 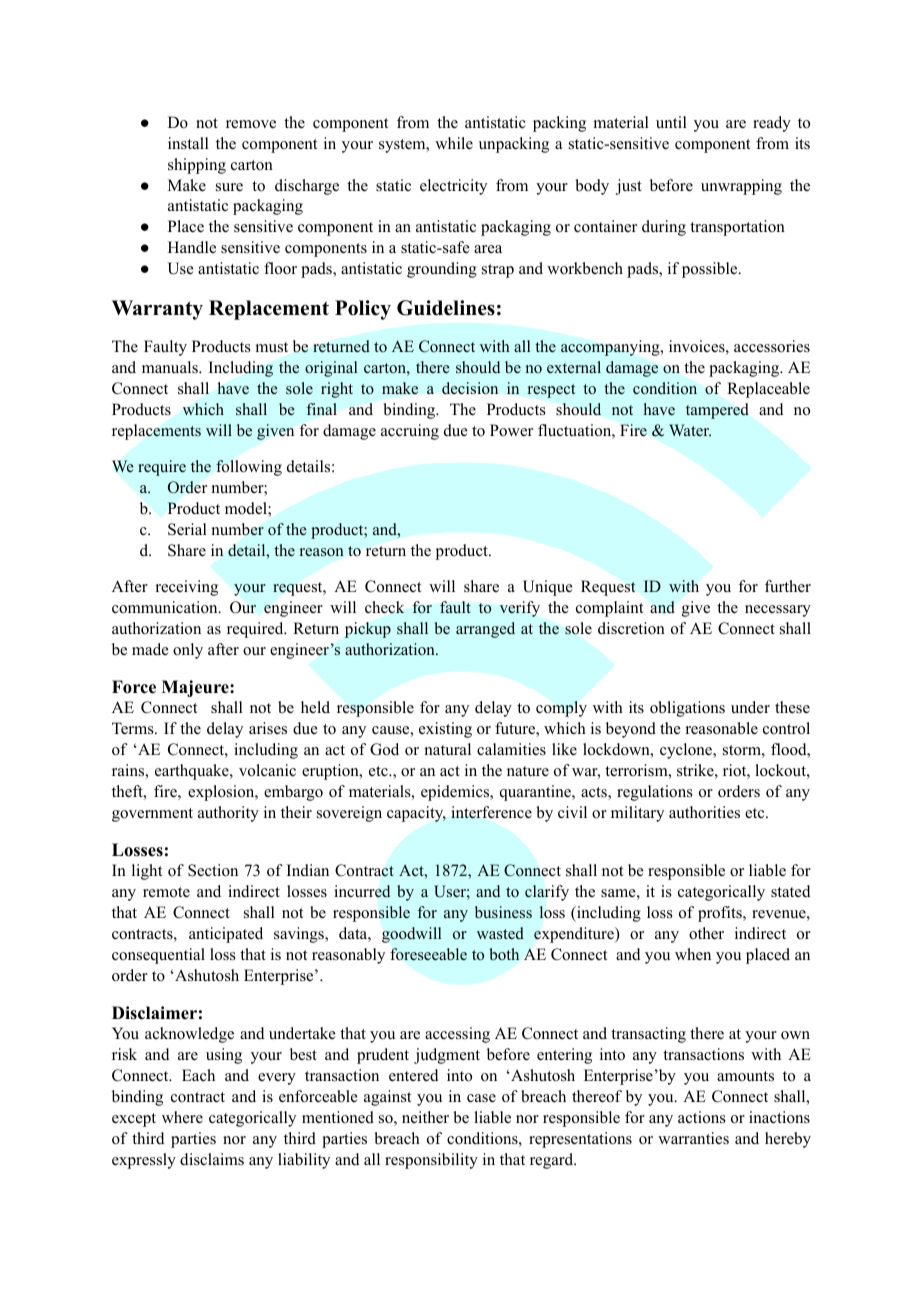 What do you see at coordinates (197, 166) in the screenshot?
I see `shipping` at bounding box center [197, 166].
